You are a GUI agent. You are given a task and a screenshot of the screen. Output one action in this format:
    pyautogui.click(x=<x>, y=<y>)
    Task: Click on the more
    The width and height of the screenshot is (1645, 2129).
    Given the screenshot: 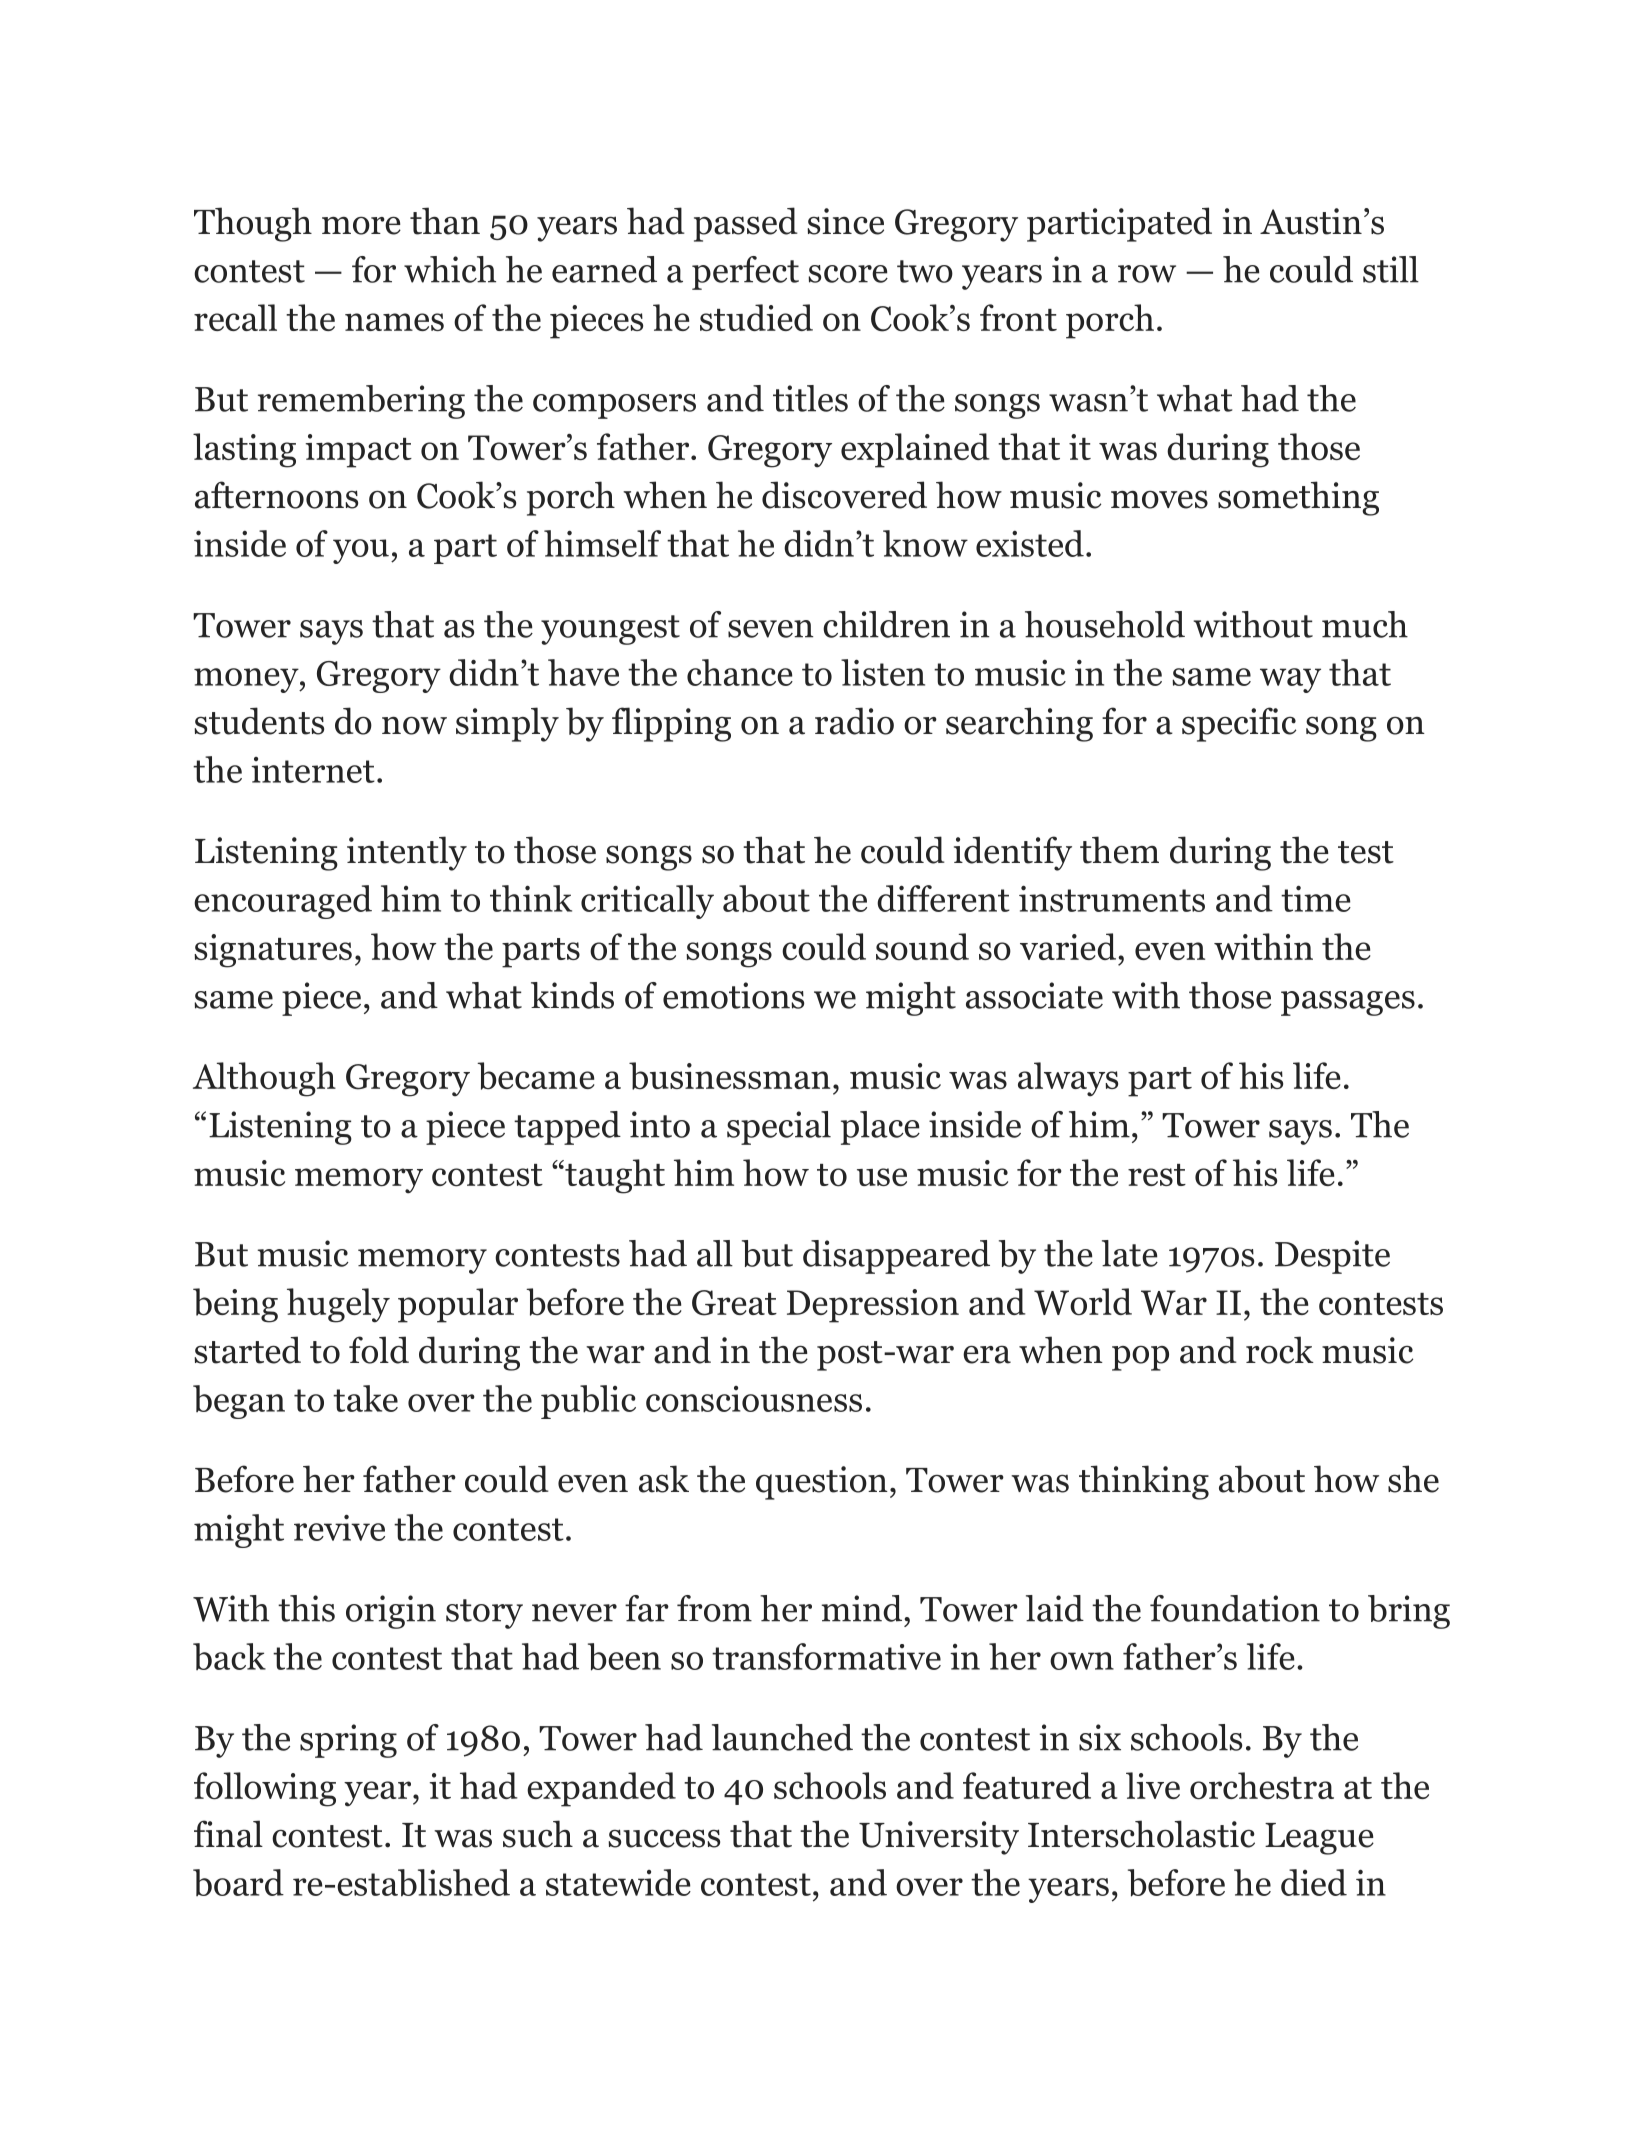 What is the action you would take?
    pyautogui.click(x=361, y=225)
